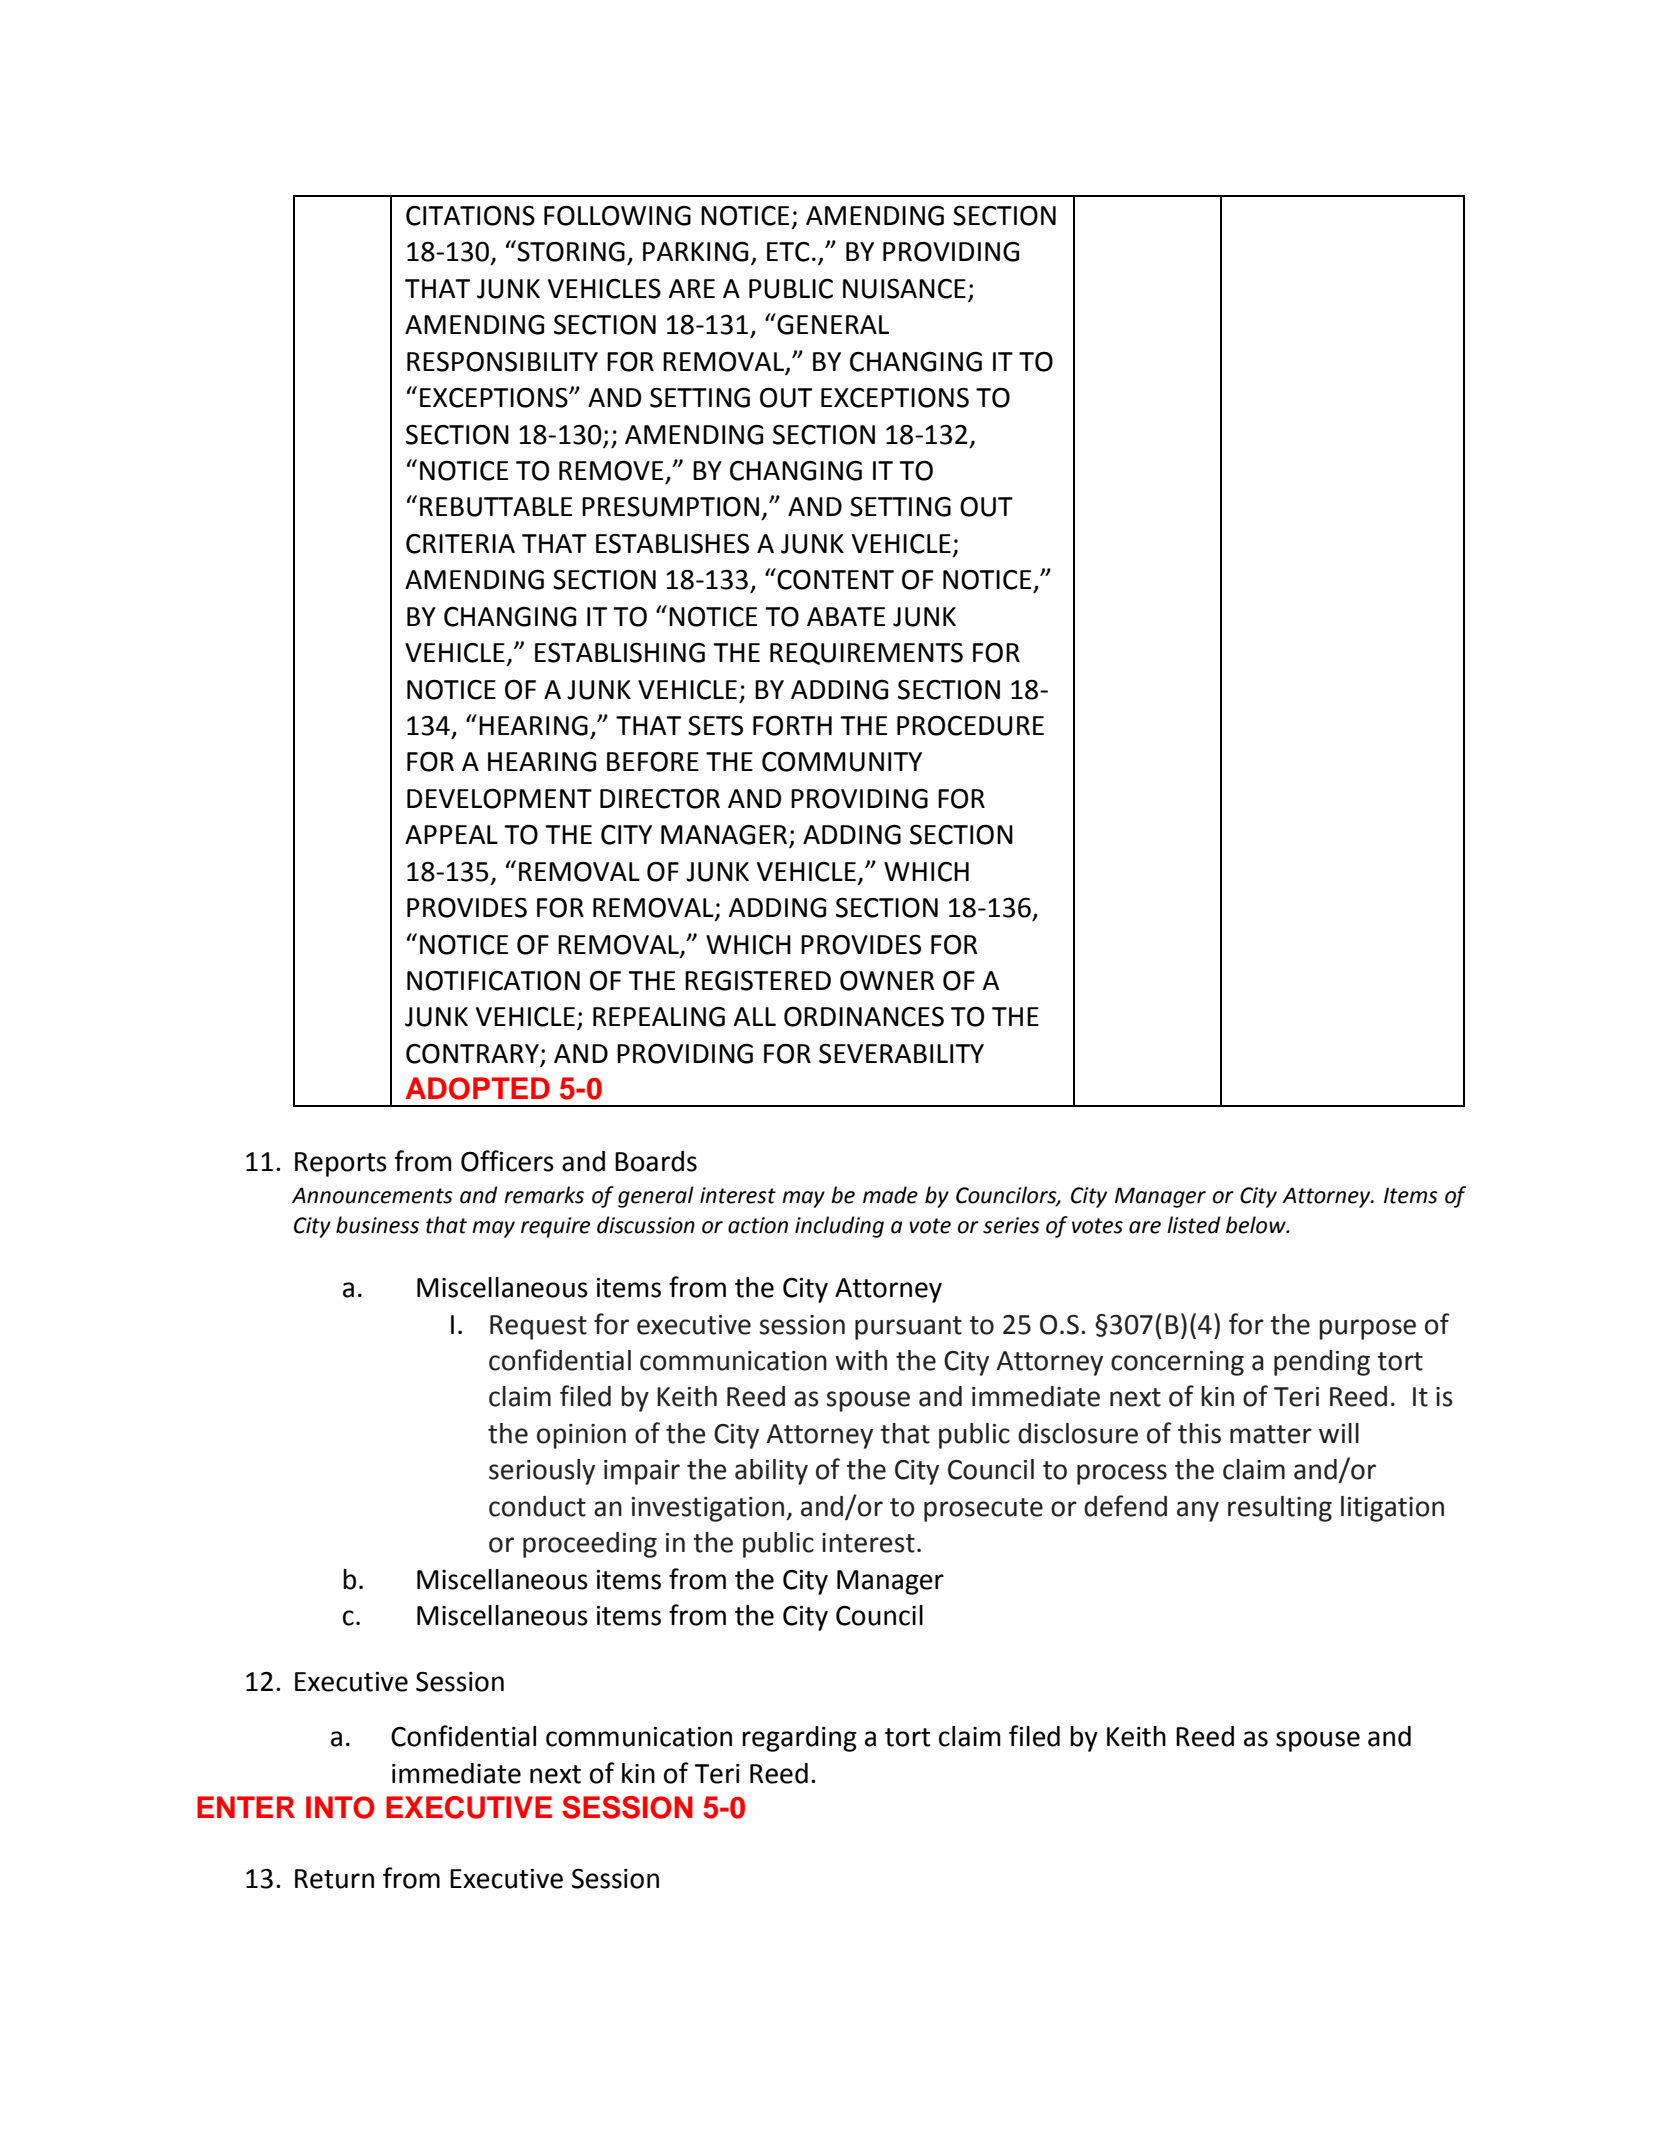 The height and width of the document is (2149, 1660). What do you see at coordinates (1257, 1225) in the document?
I see `below` at bounding box center [1257, 1225].
